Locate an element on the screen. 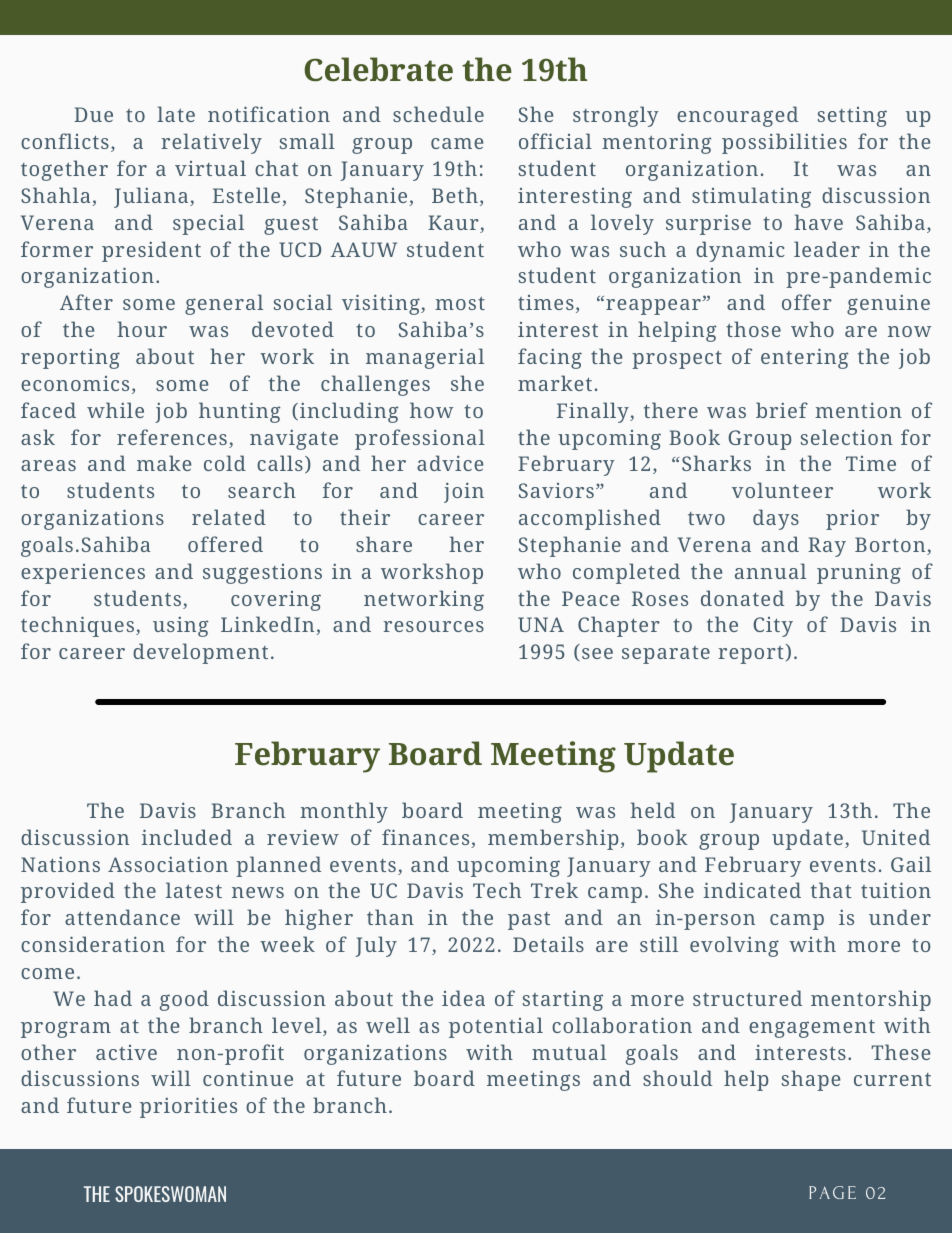  Due is located at coordinates (93, 114).
